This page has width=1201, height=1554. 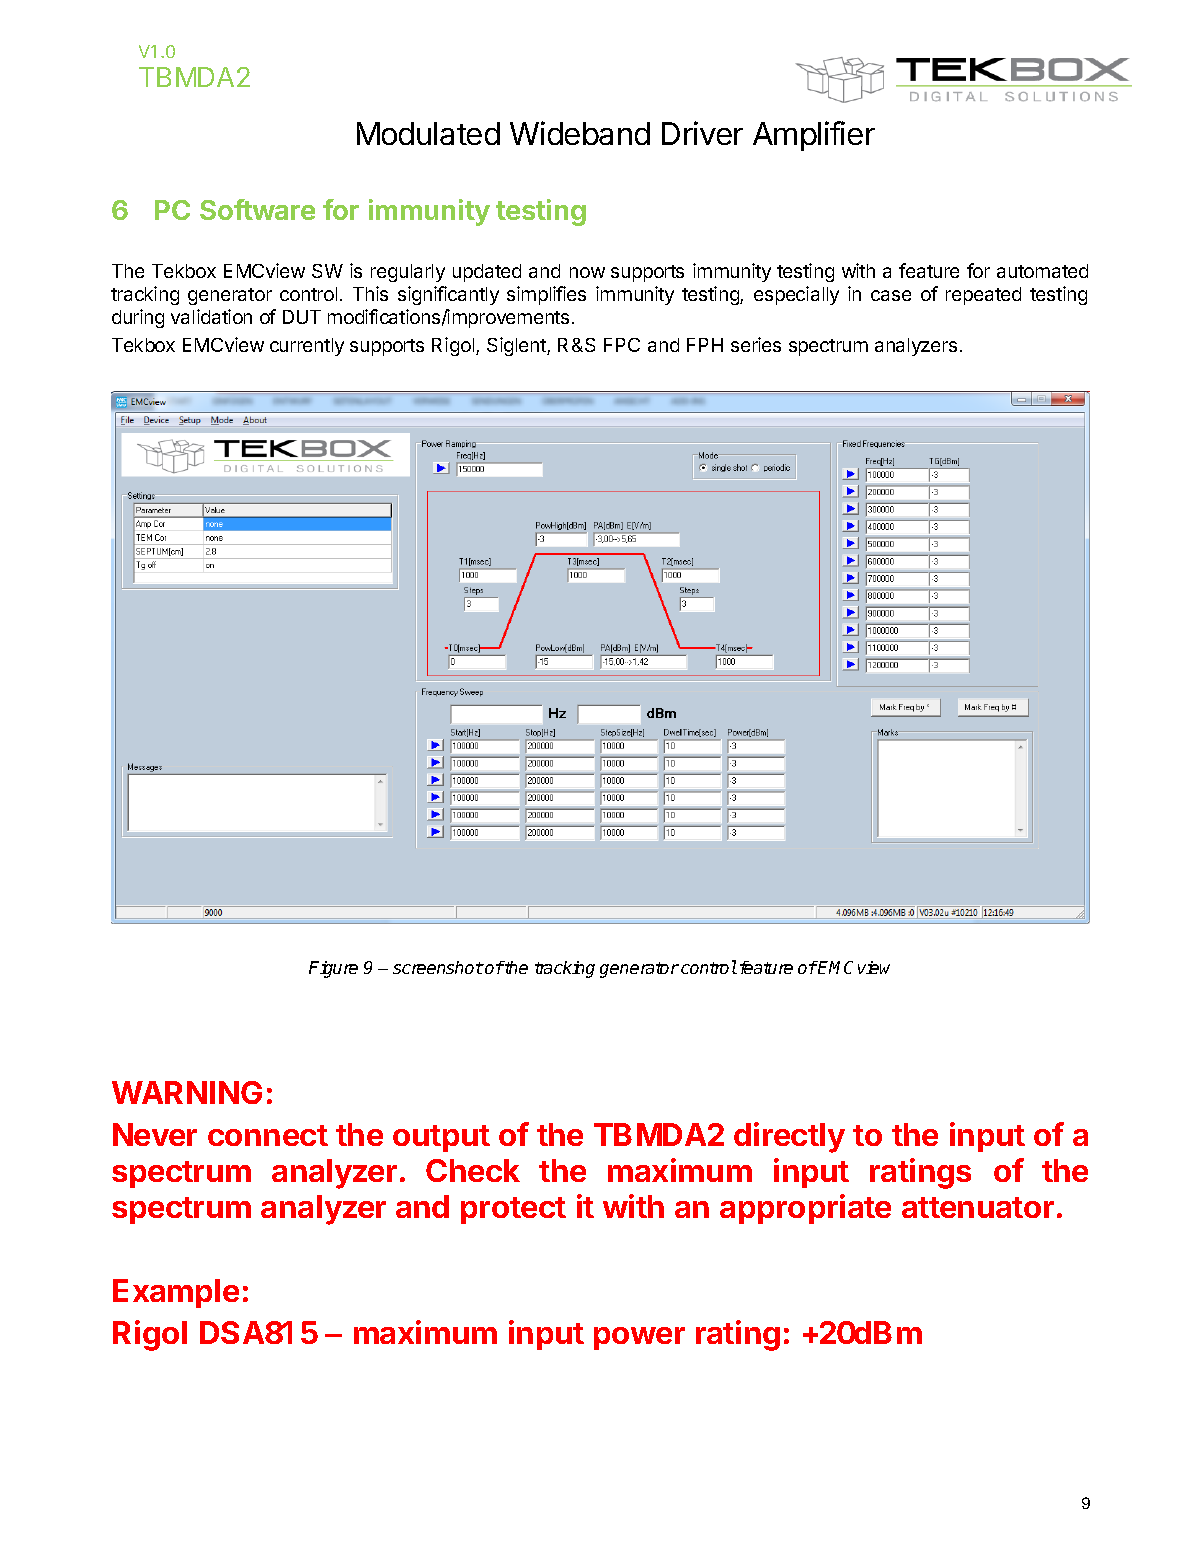 What do you see at coordinates (639, 1338) in the page?
I see `power` at bounding box center [639, 1338].
